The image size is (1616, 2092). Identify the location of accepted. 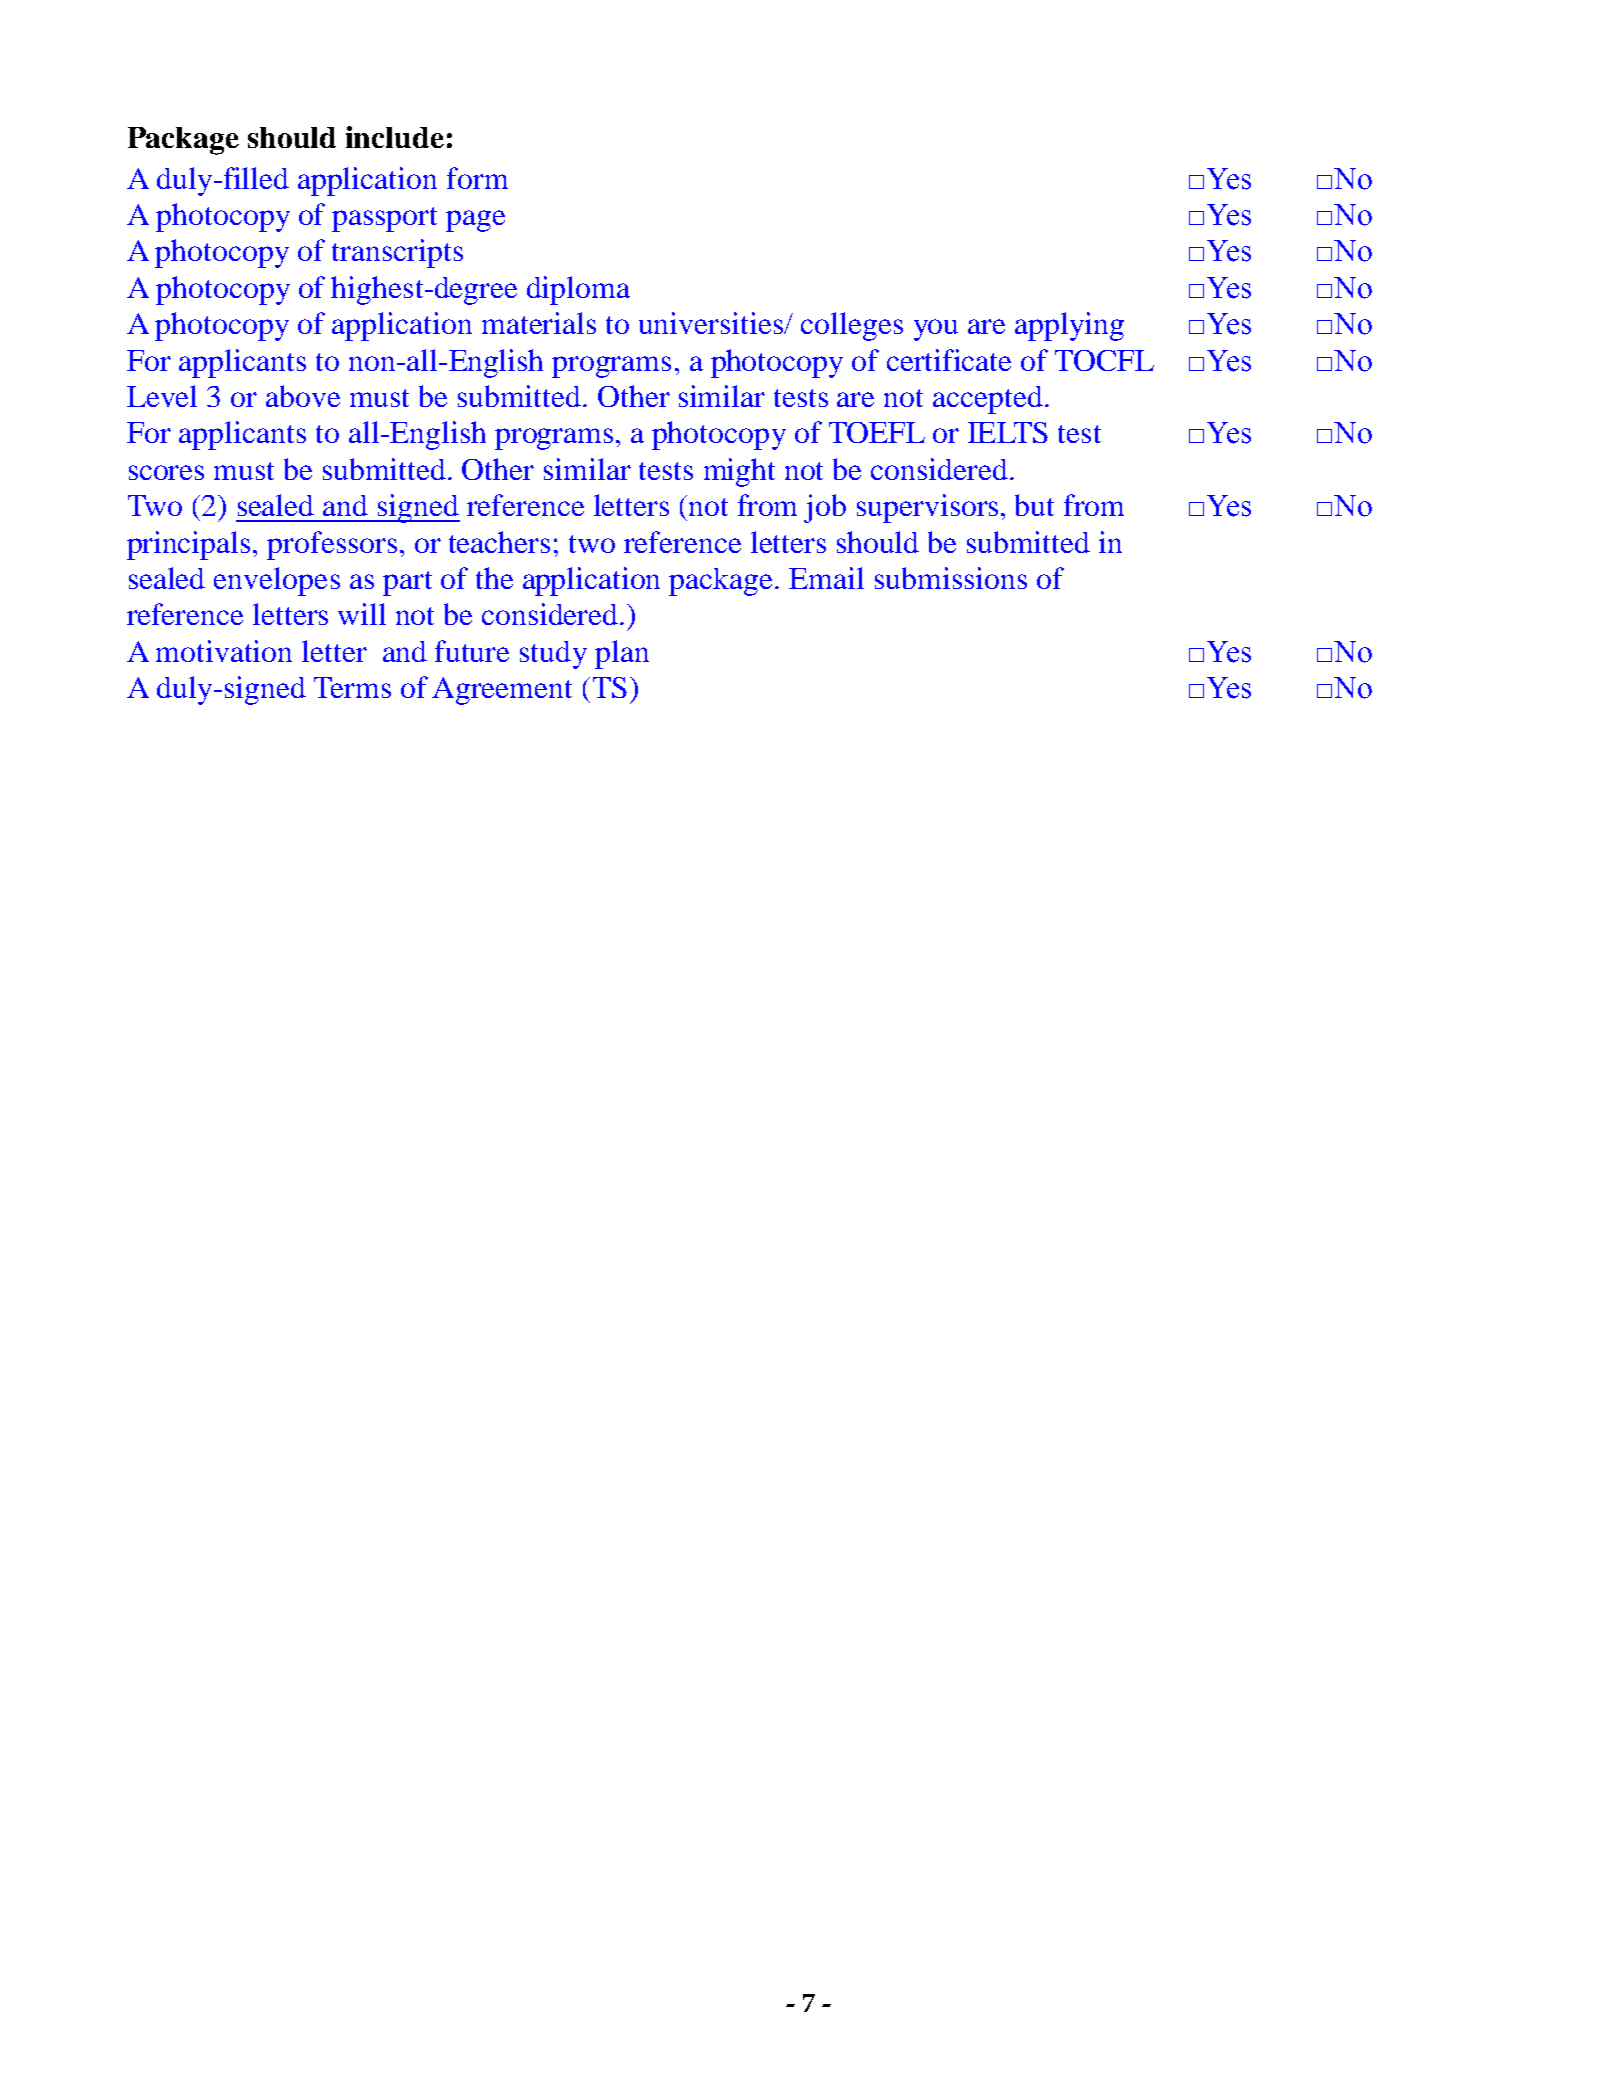
(988, 400).
